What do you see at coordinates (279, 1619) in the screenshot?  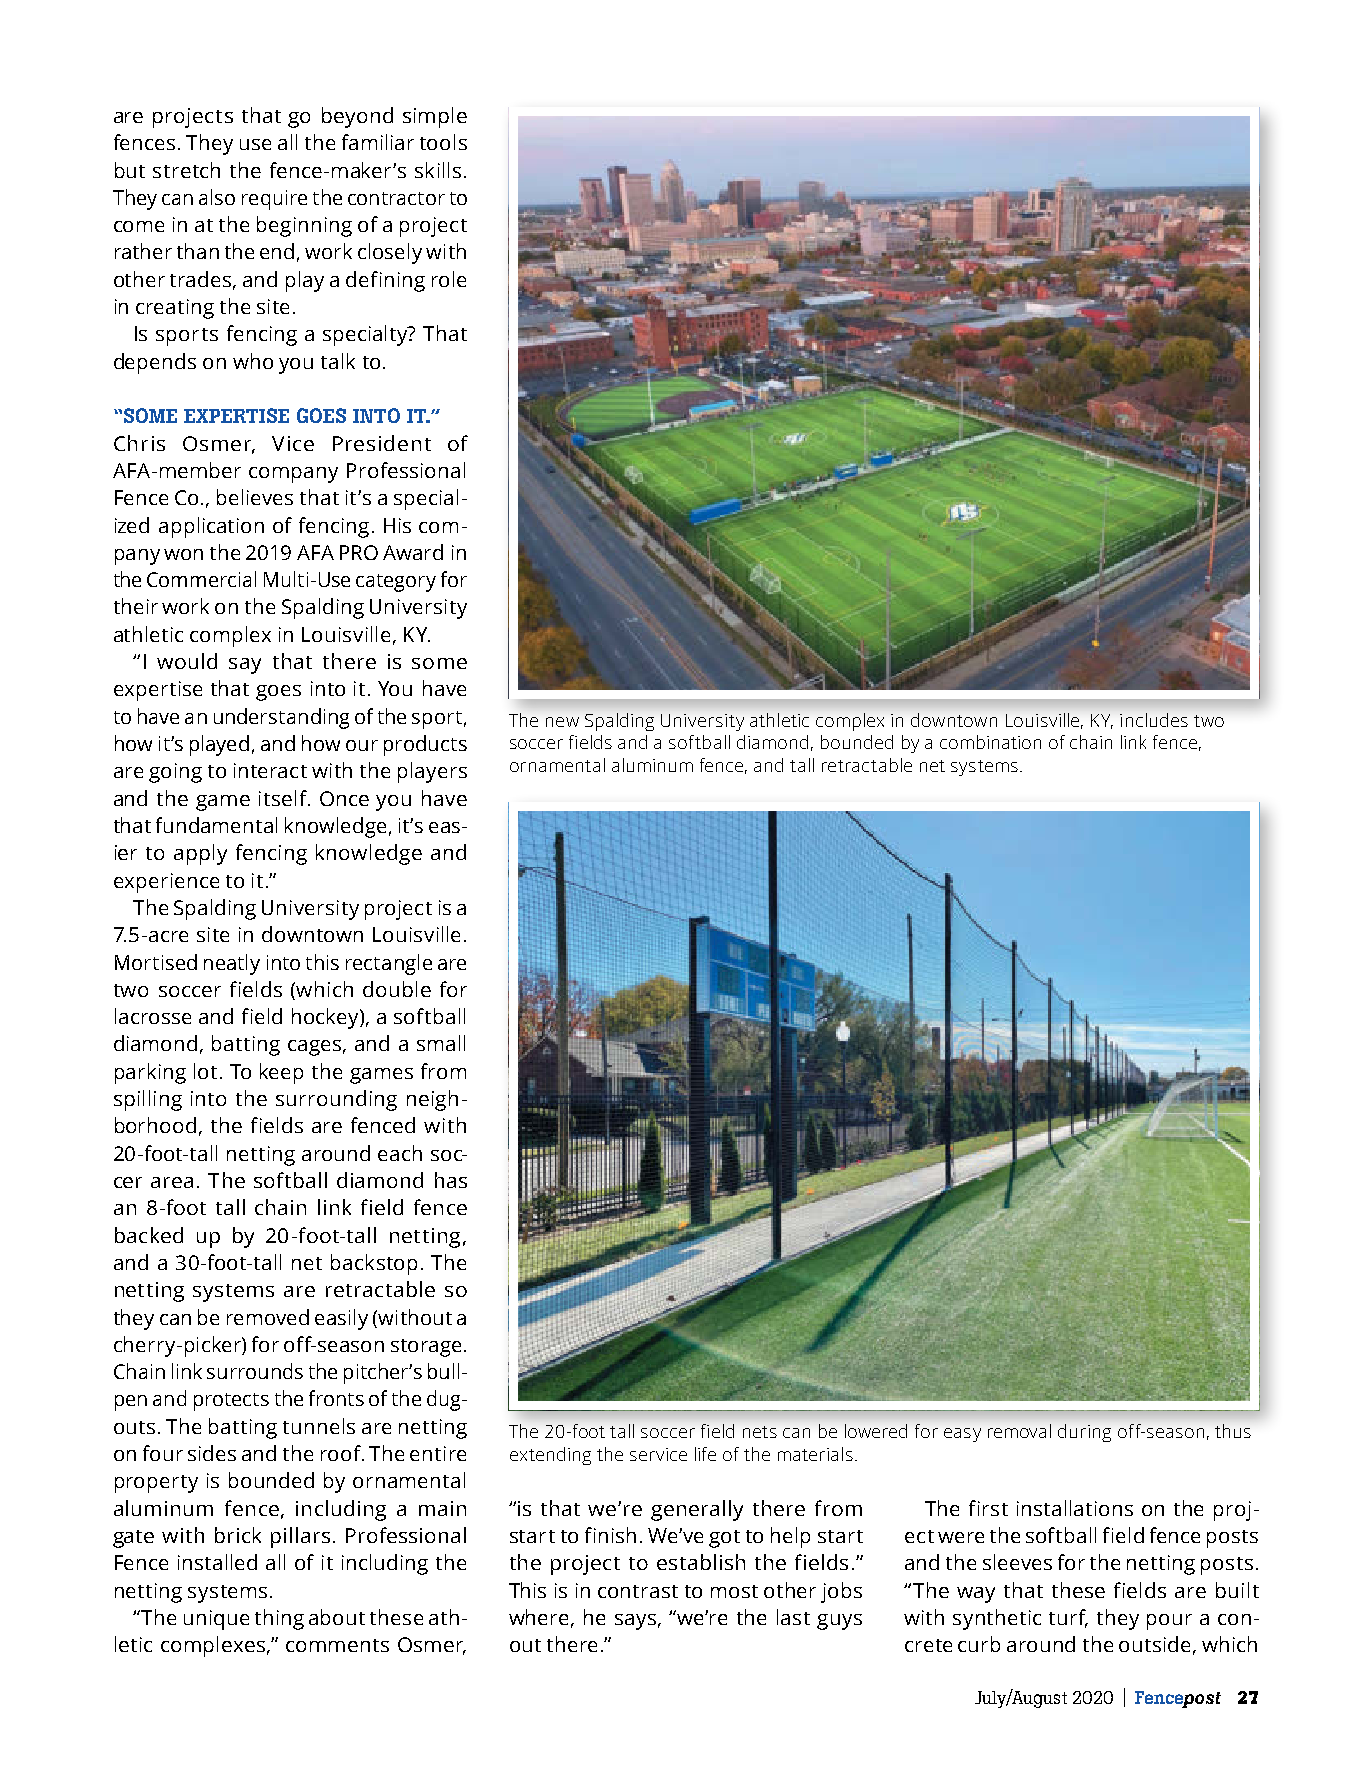 I see `thing` at bounding box center [279, 1619].
